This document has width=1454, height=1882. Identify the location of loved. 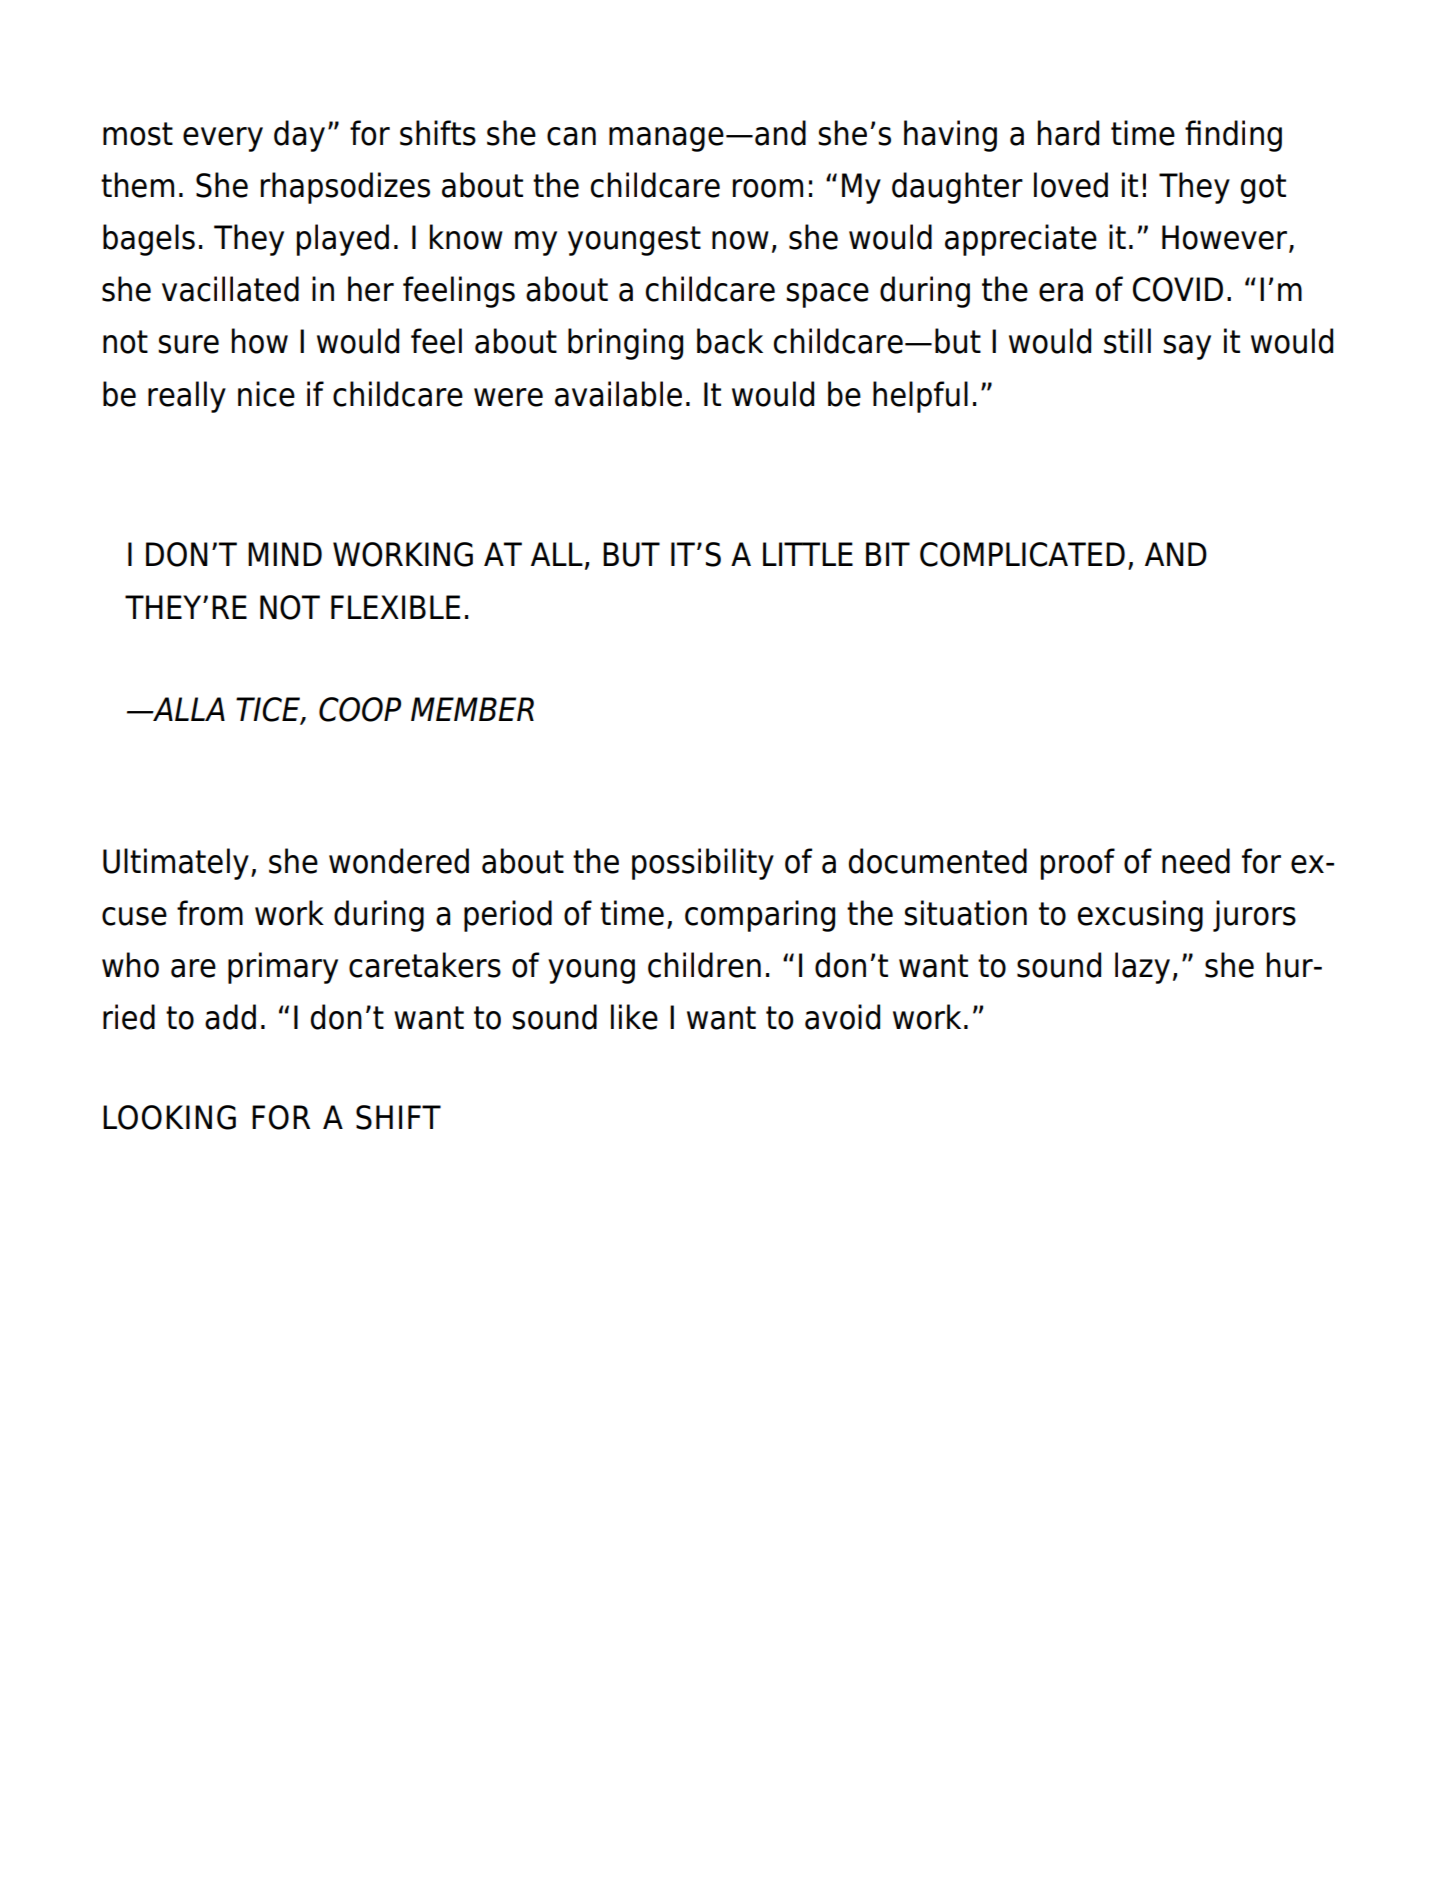
(1071, 185).
